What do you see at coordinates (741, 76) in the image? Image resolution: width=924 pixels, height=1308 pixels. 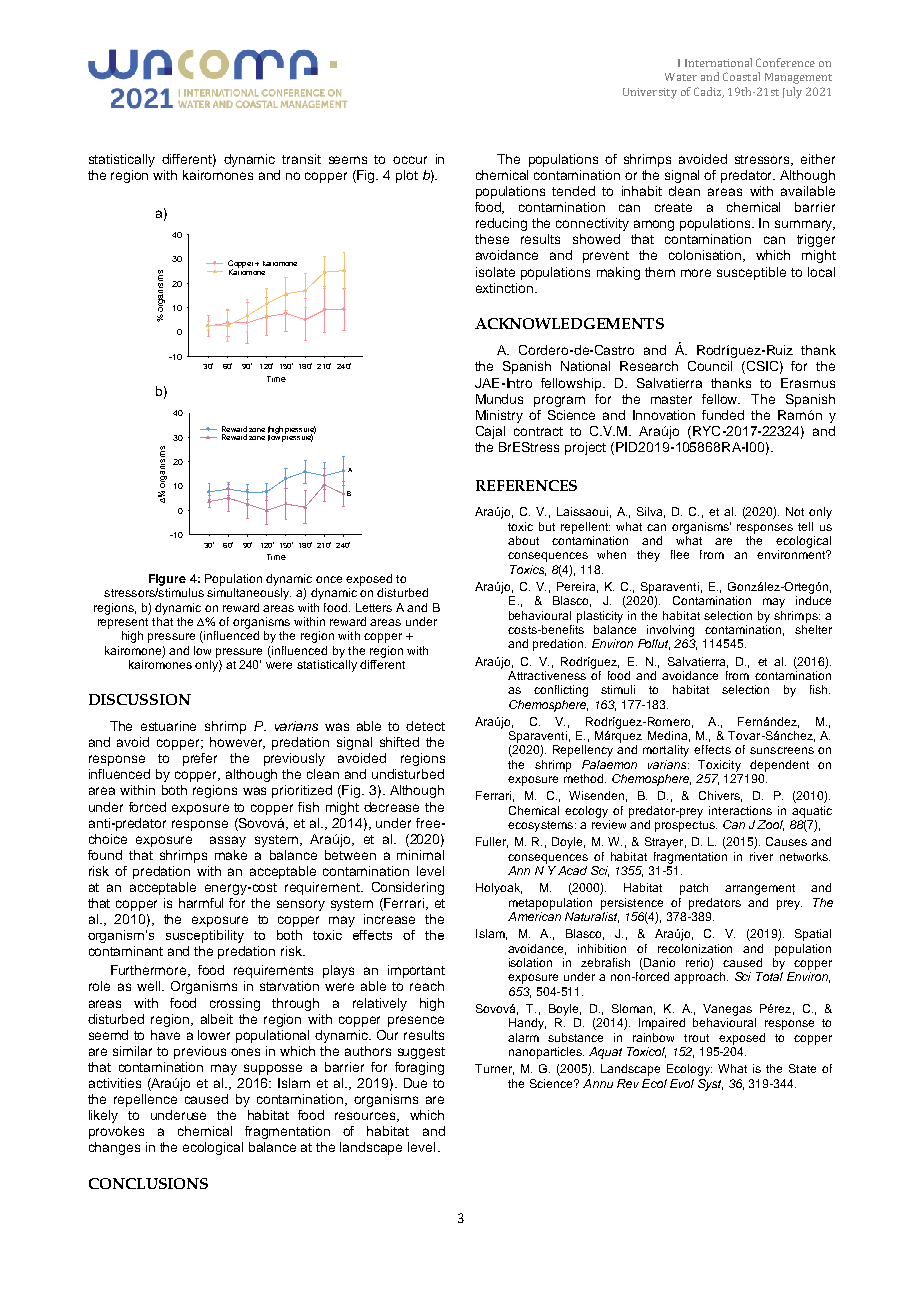 I see `Coastal` at bounding box center [741, 76].
